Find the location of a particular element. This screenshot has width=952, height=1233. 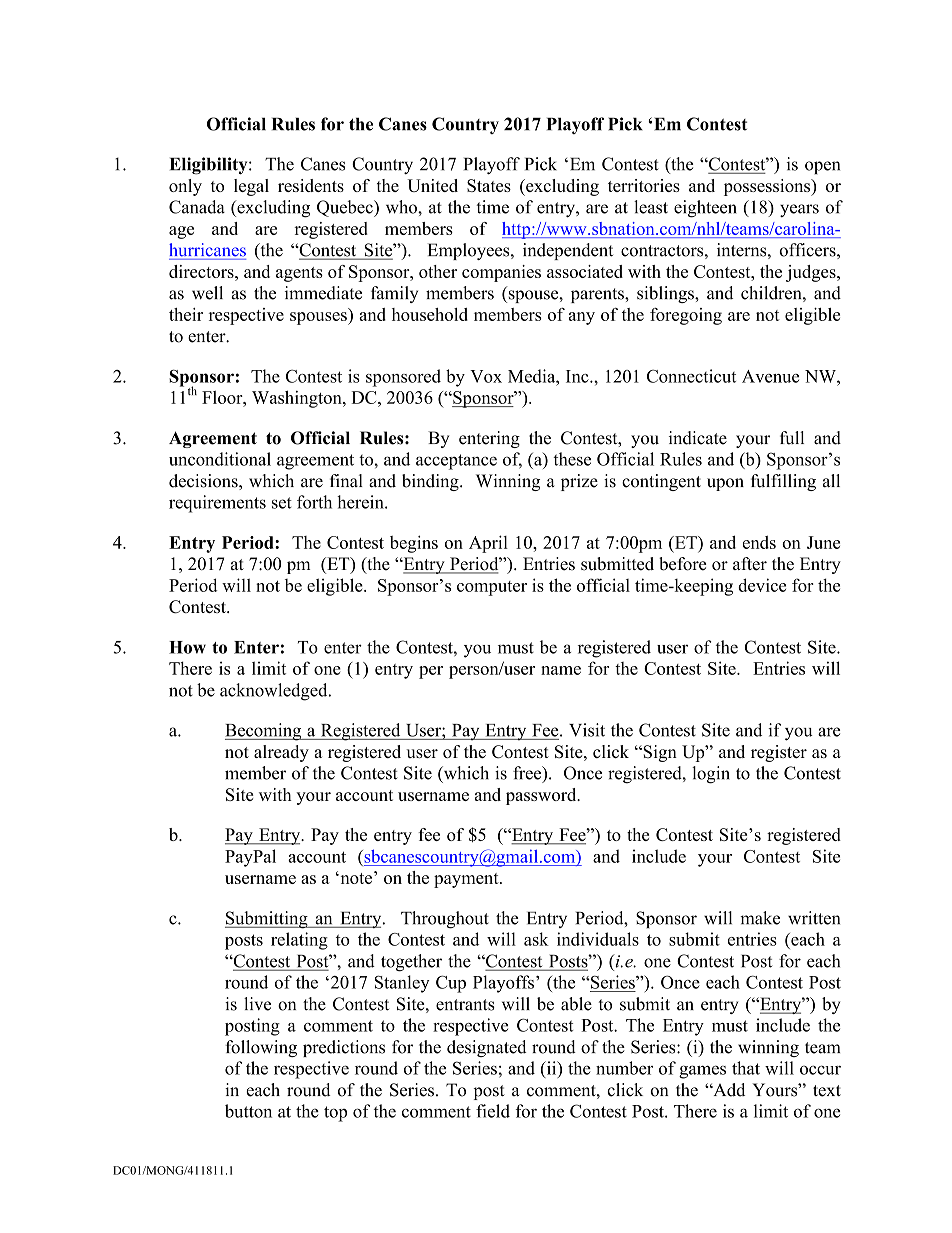

already is located at coordinates (281, 753).
